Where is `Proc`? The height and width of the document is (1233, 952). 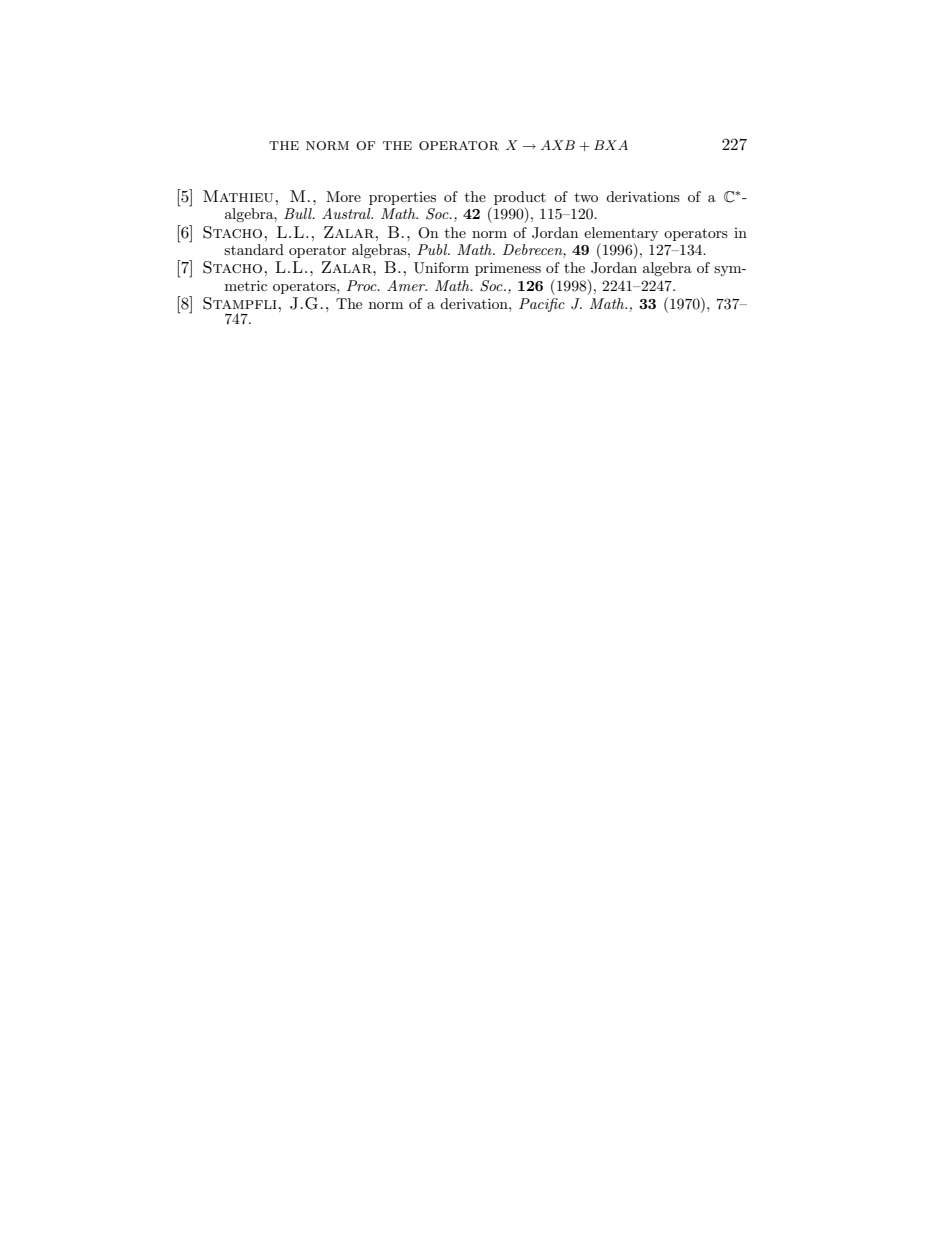
Proc is located at coordinates (363, 285).
